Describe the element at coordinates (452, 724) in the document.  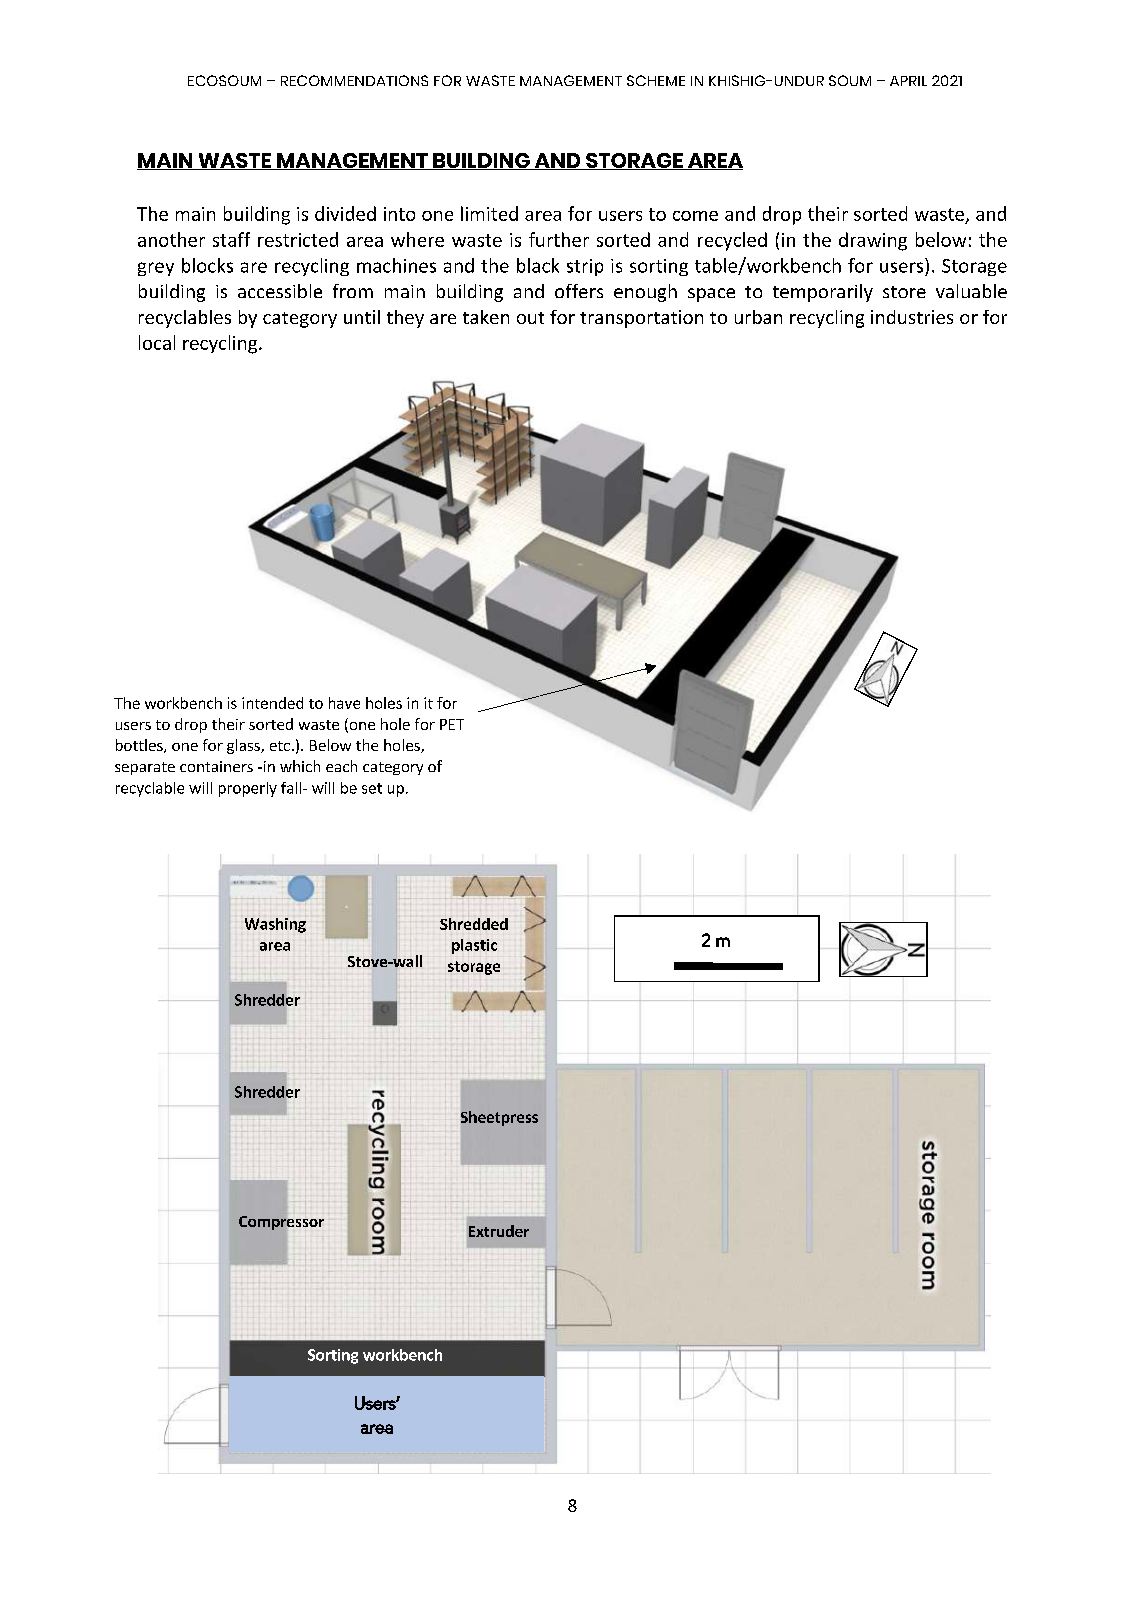
I see `PET` at that location.
